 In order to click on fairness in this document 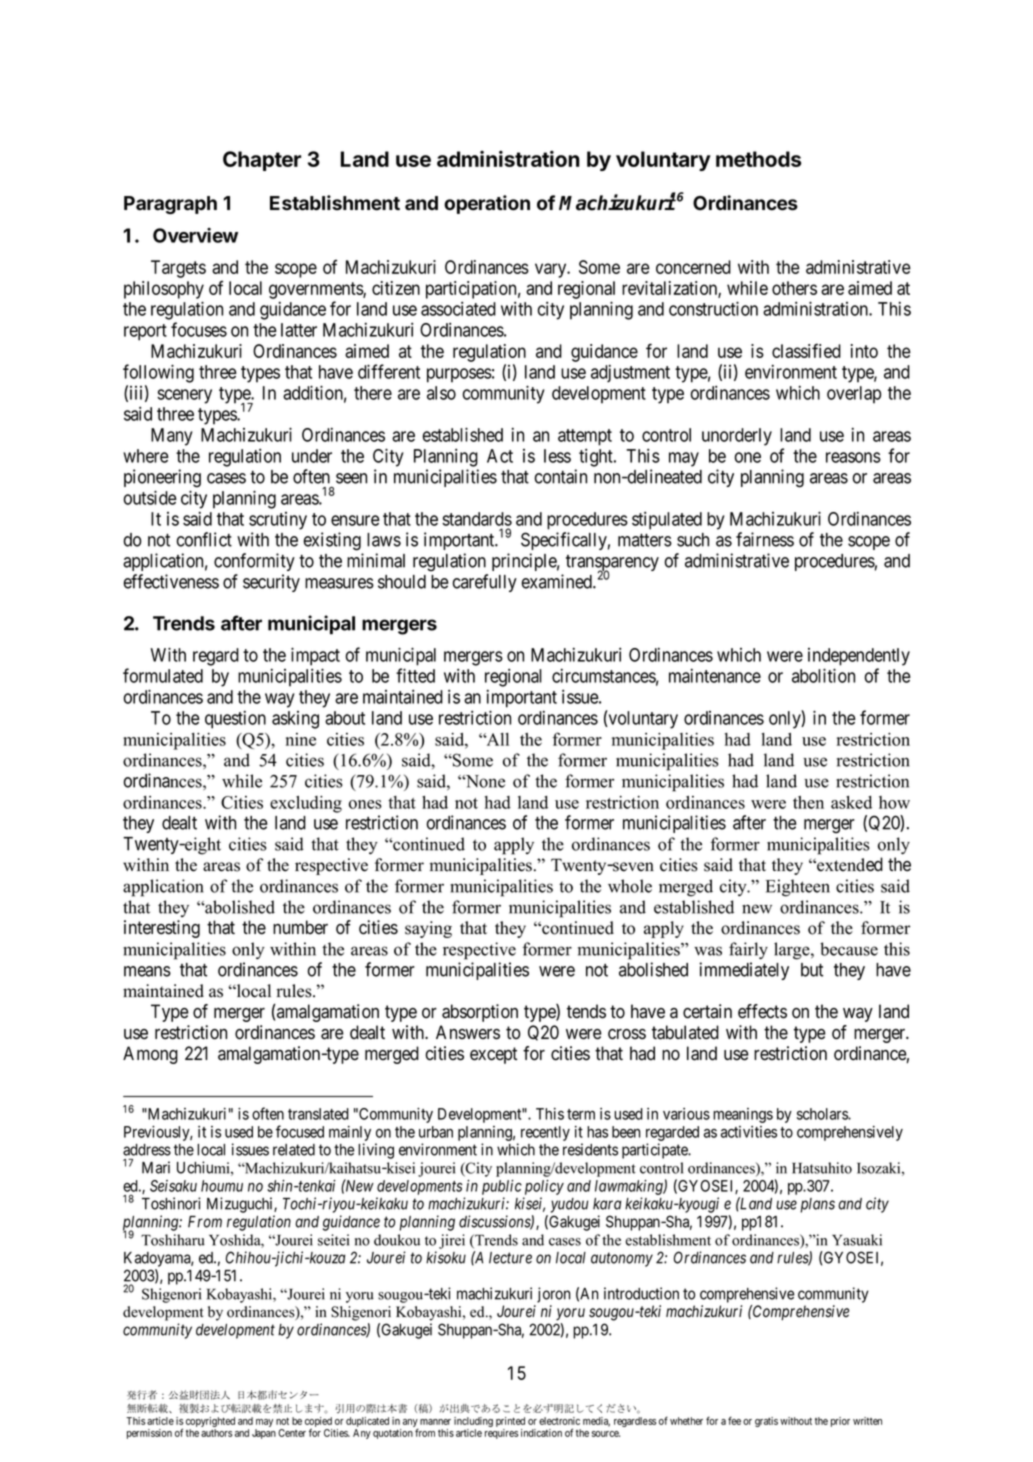, I will do `click(765, 539)`.
